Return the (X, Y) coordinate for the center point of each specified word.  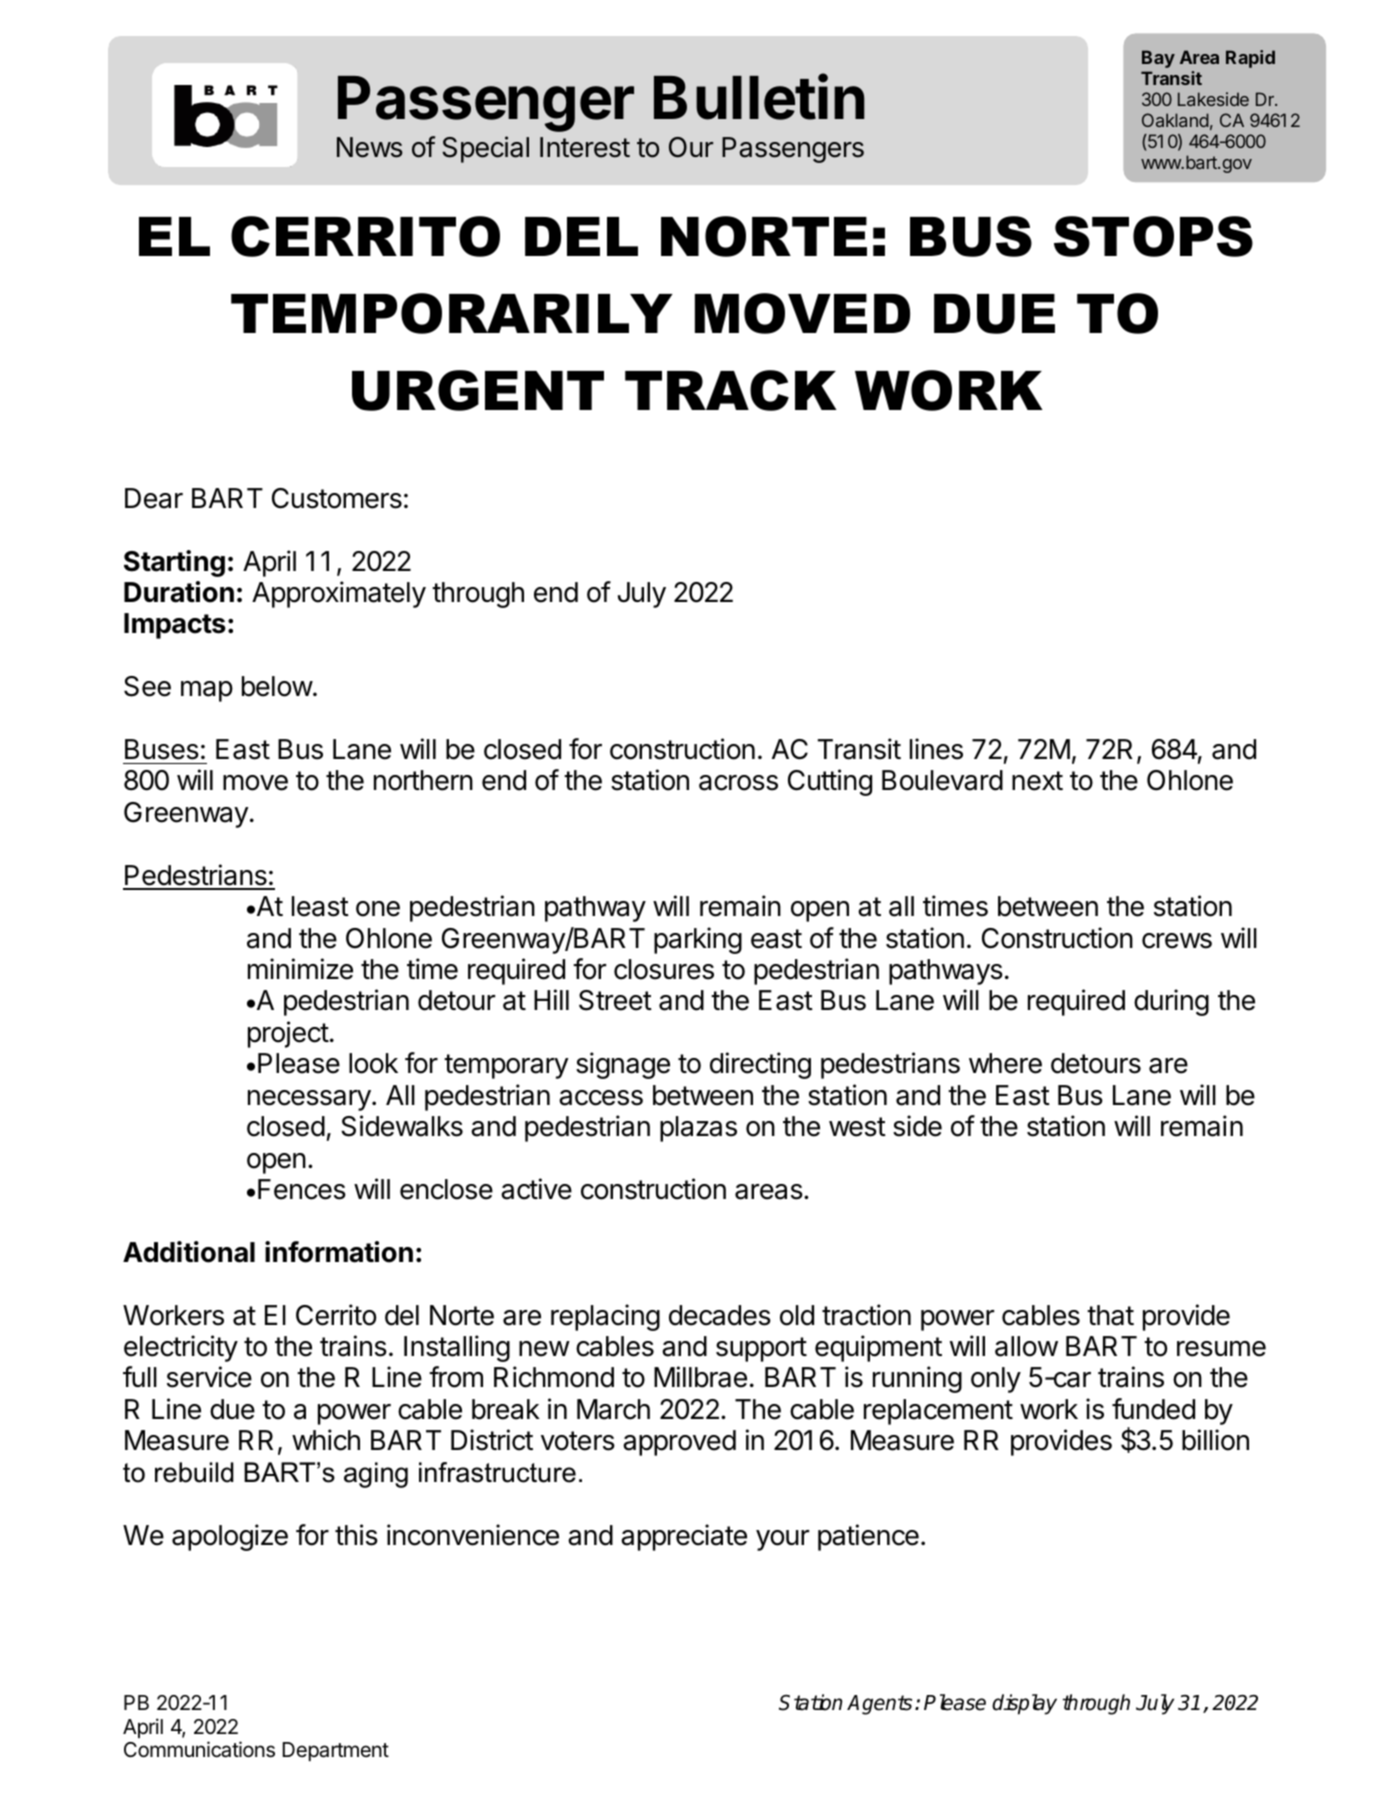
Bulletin (759, 97)
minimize (300, 969)
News (370, 147)
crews (1177, 941)
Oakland (1175, 120)
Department (336, 1751)
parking (698, 940)
